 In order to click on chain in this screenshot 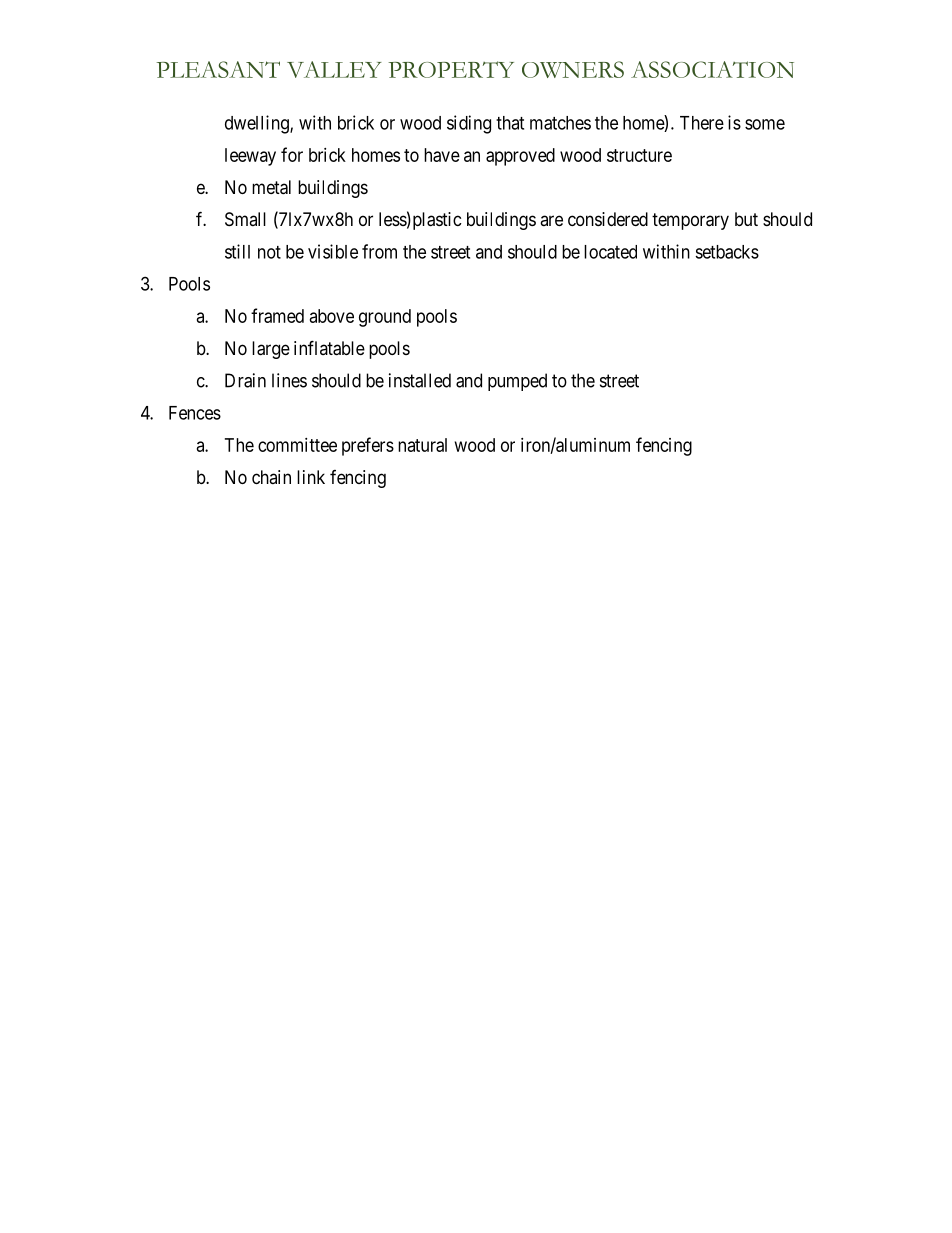, I will do `click(271, 477)`.
